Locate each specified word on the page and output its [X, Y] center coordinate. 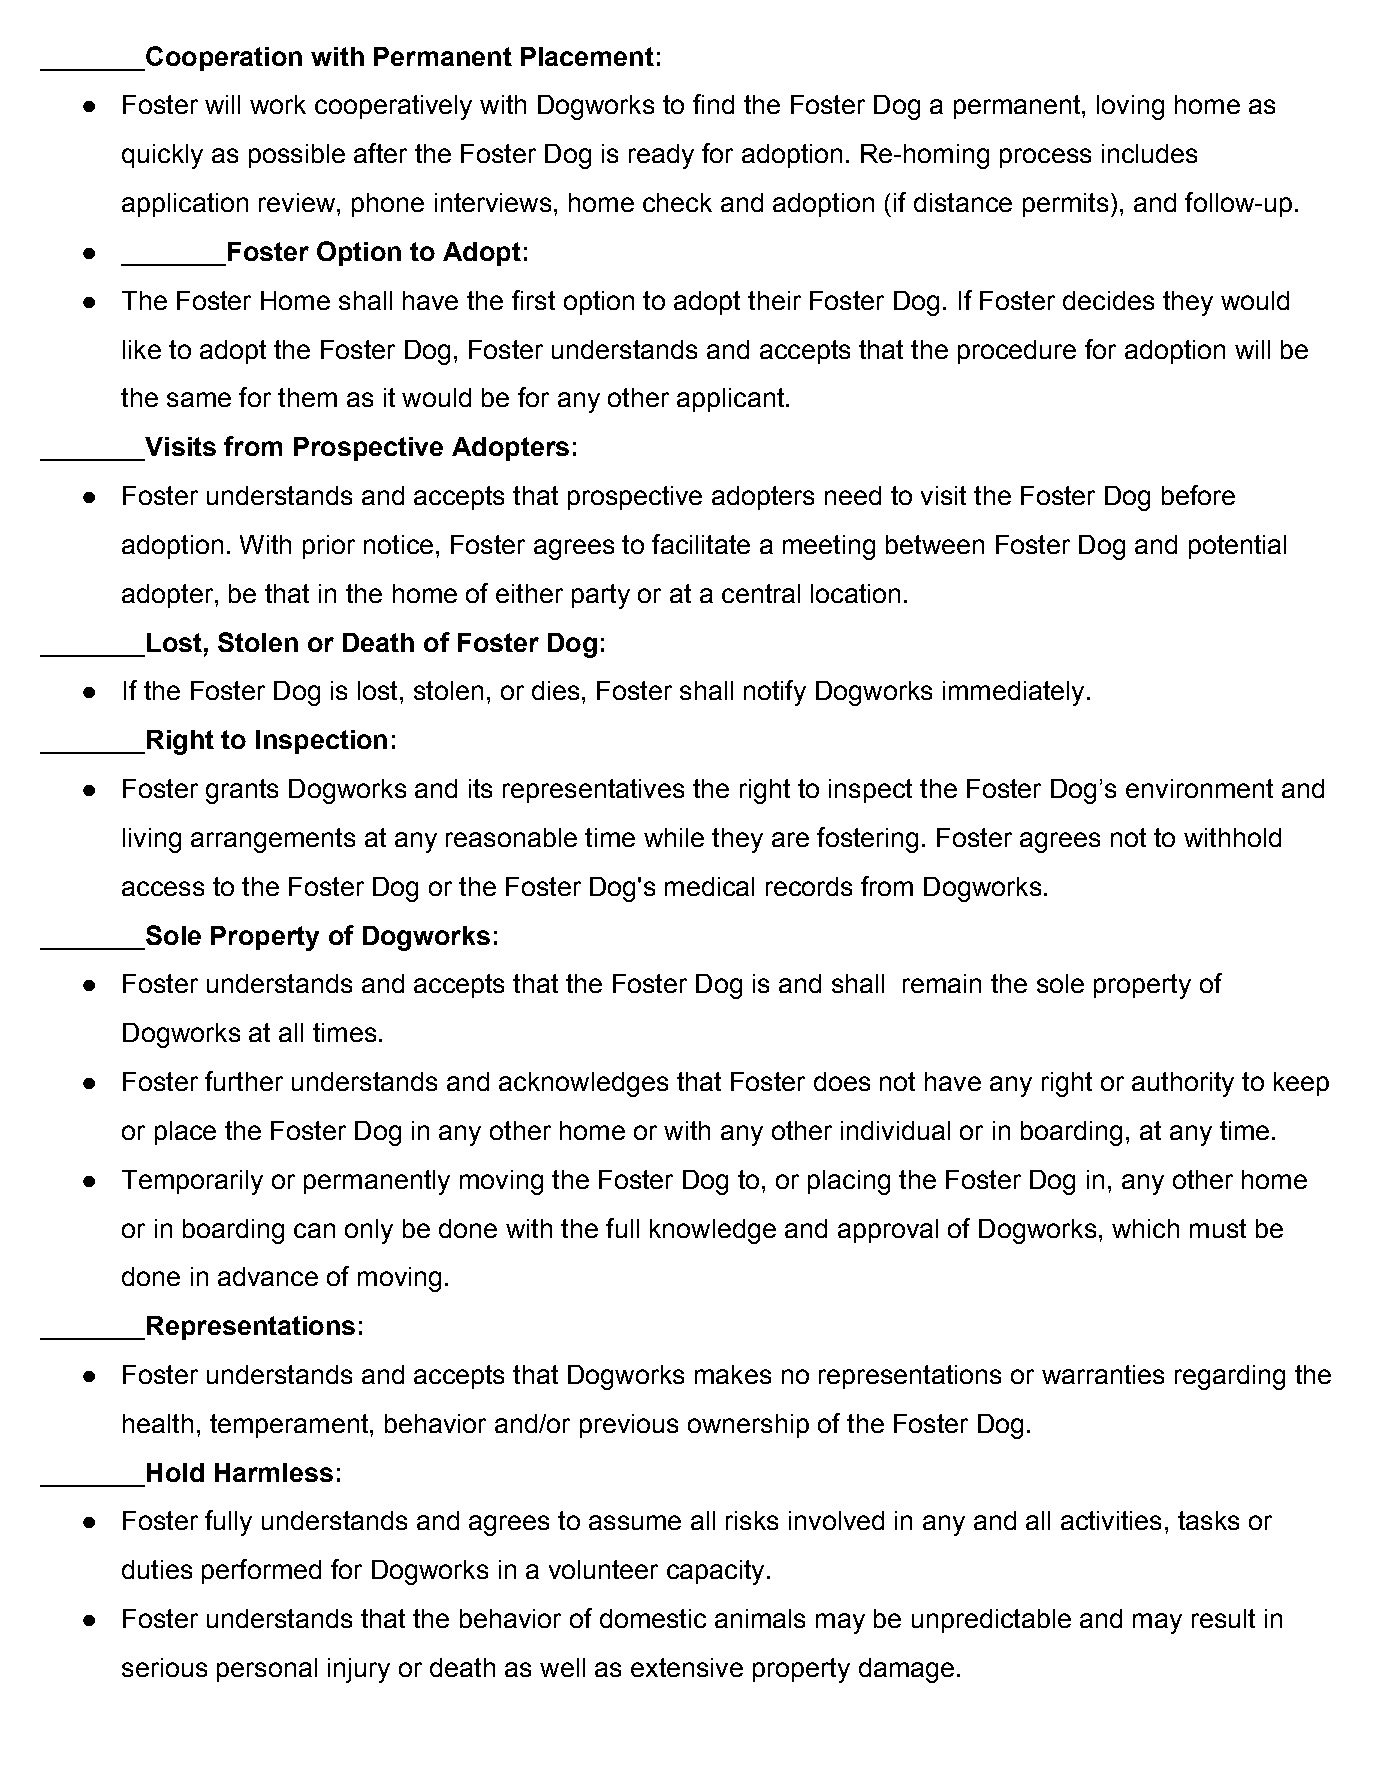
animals [760, 1618]
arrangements [273, 840]
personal [267, 1670]
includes [1149, 153]
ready [661, 156]
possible [297, 156]
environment [1199, 788]
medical [709, 886]
